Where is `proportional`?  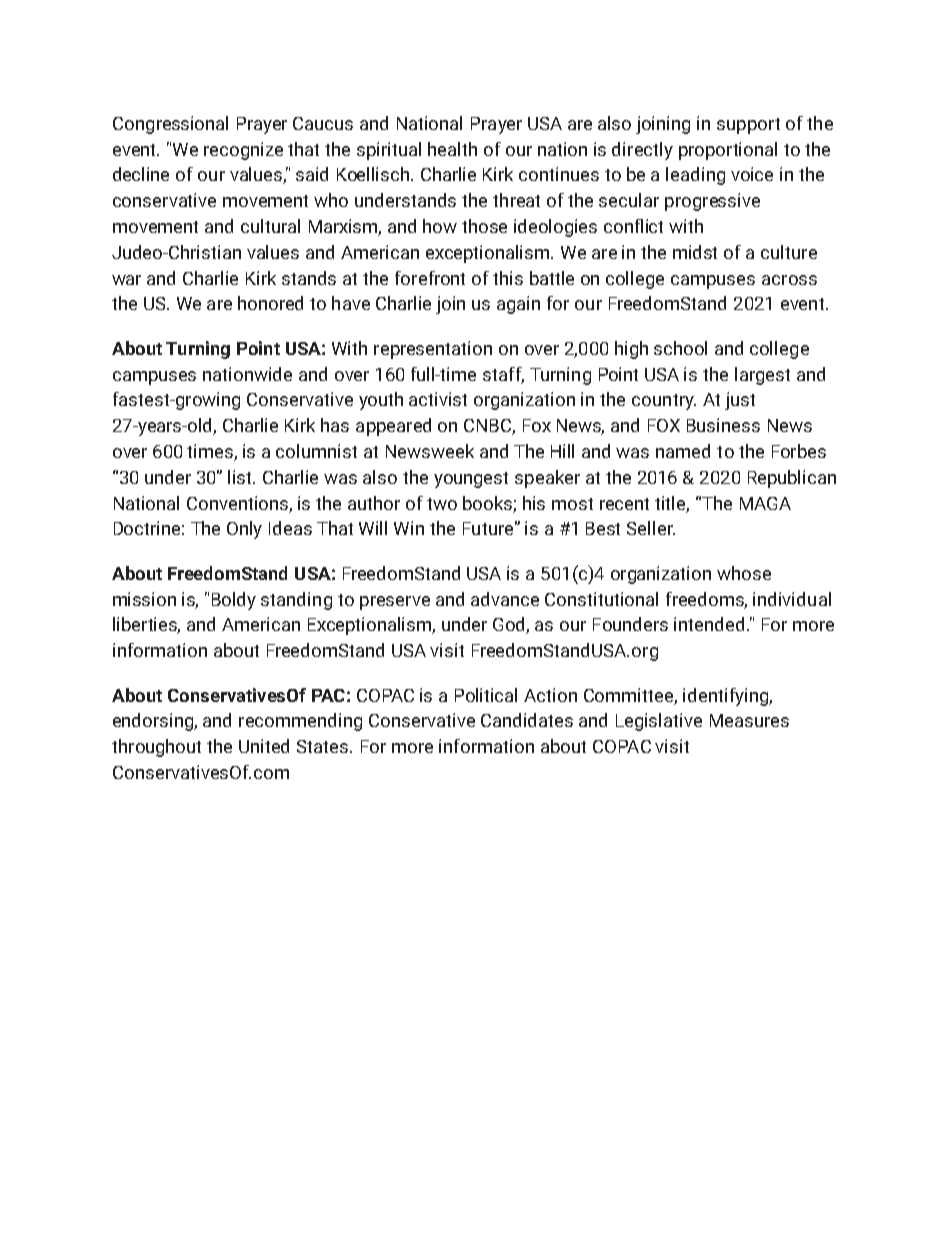
proportional is located at coordinates (728, 151).
